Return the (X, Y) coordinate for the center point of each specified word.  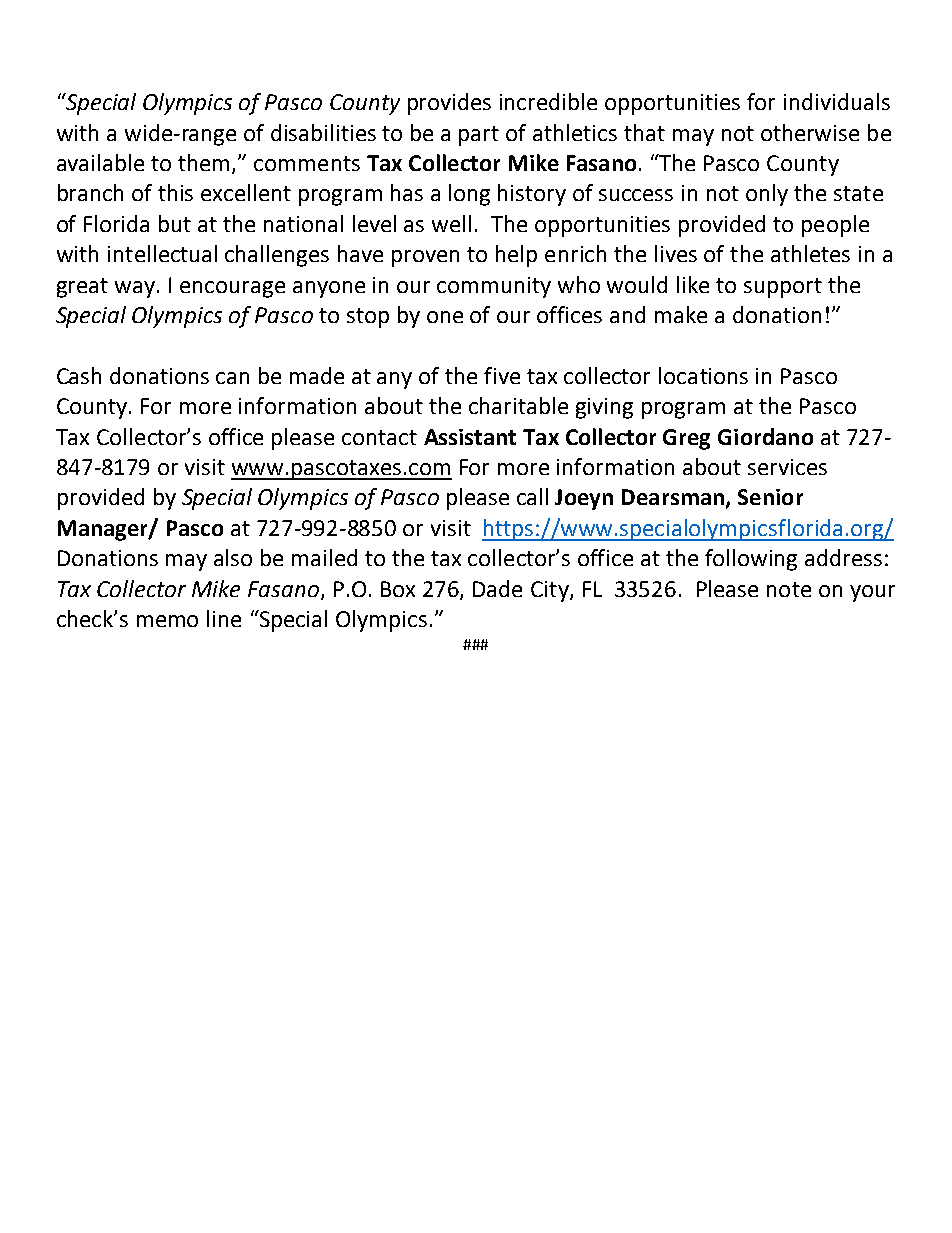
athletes (810, 253)
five (502, 375)
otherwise (810, 132)
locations (703, 375)
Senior (770, 497)
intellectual (162, 253)
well (451, 223)
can (232, 378)
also (233, 557)
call (532, 496)
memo (167, 621)
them (205, 164)
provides (449, 104)
